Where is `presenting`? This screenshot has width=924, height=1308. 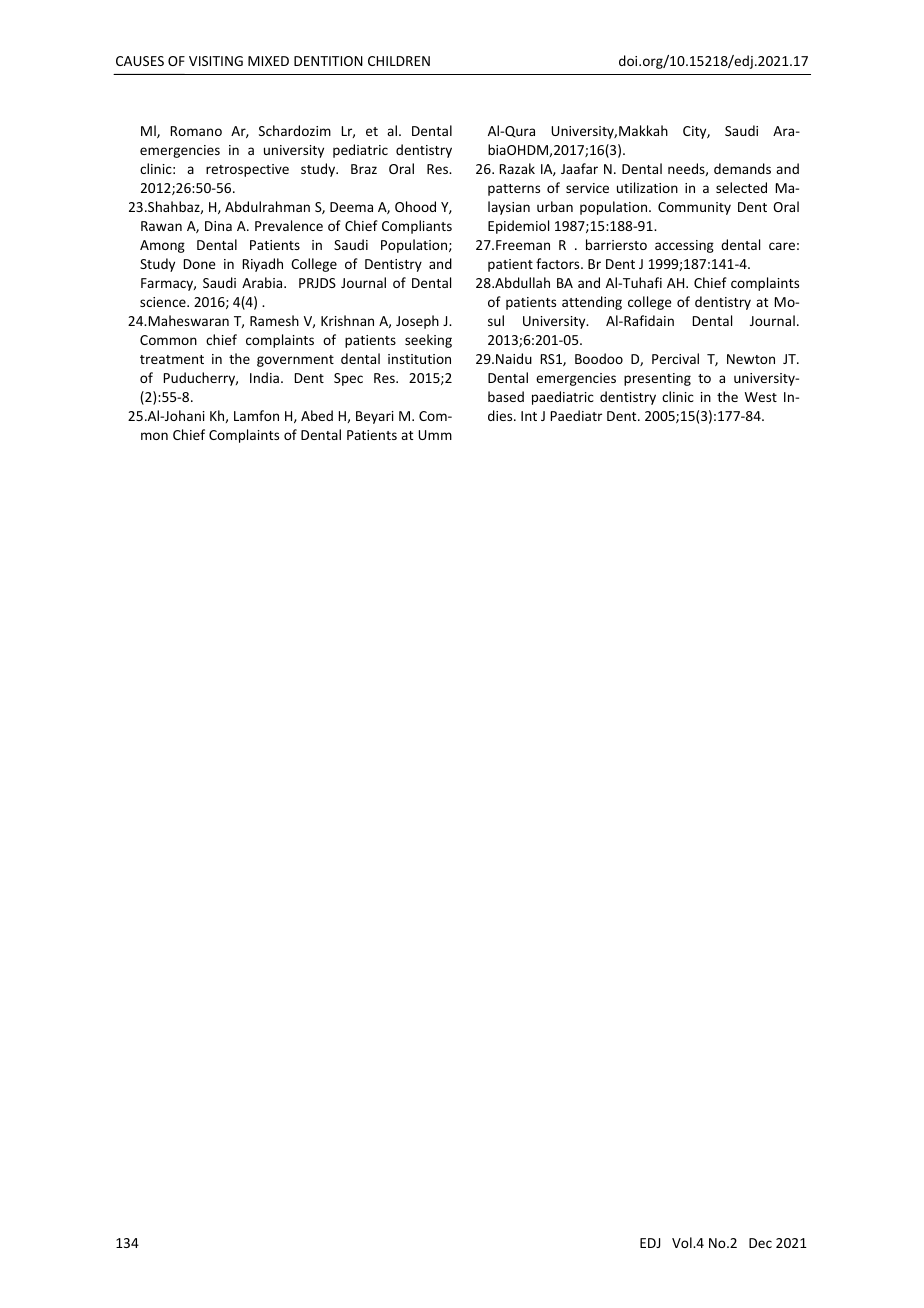 presenting is located at coordinates (657, 379).
